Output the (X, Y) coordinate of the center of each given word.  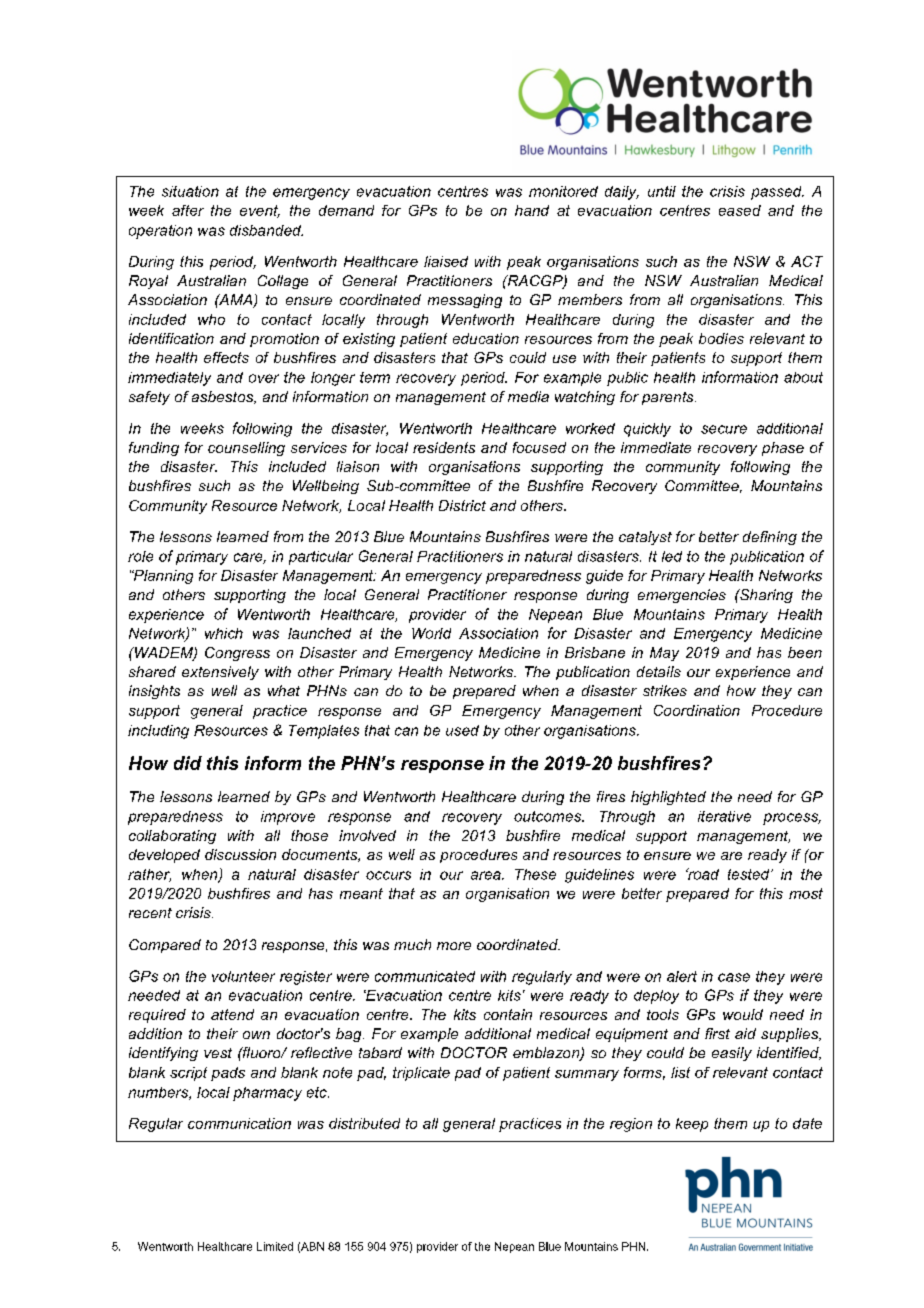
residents (444, 447)
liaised (446, 261)
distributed (364, 1123)
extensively (220, 673)
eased (740, 210)
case (734, 977)
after (188, 210)
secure (724, 429)
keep (692, 1125)
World (431, 633)
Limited (275, 1246)
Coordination (697, 710)
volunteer (243, 976)
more (454, 946)
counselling (246, 449)
